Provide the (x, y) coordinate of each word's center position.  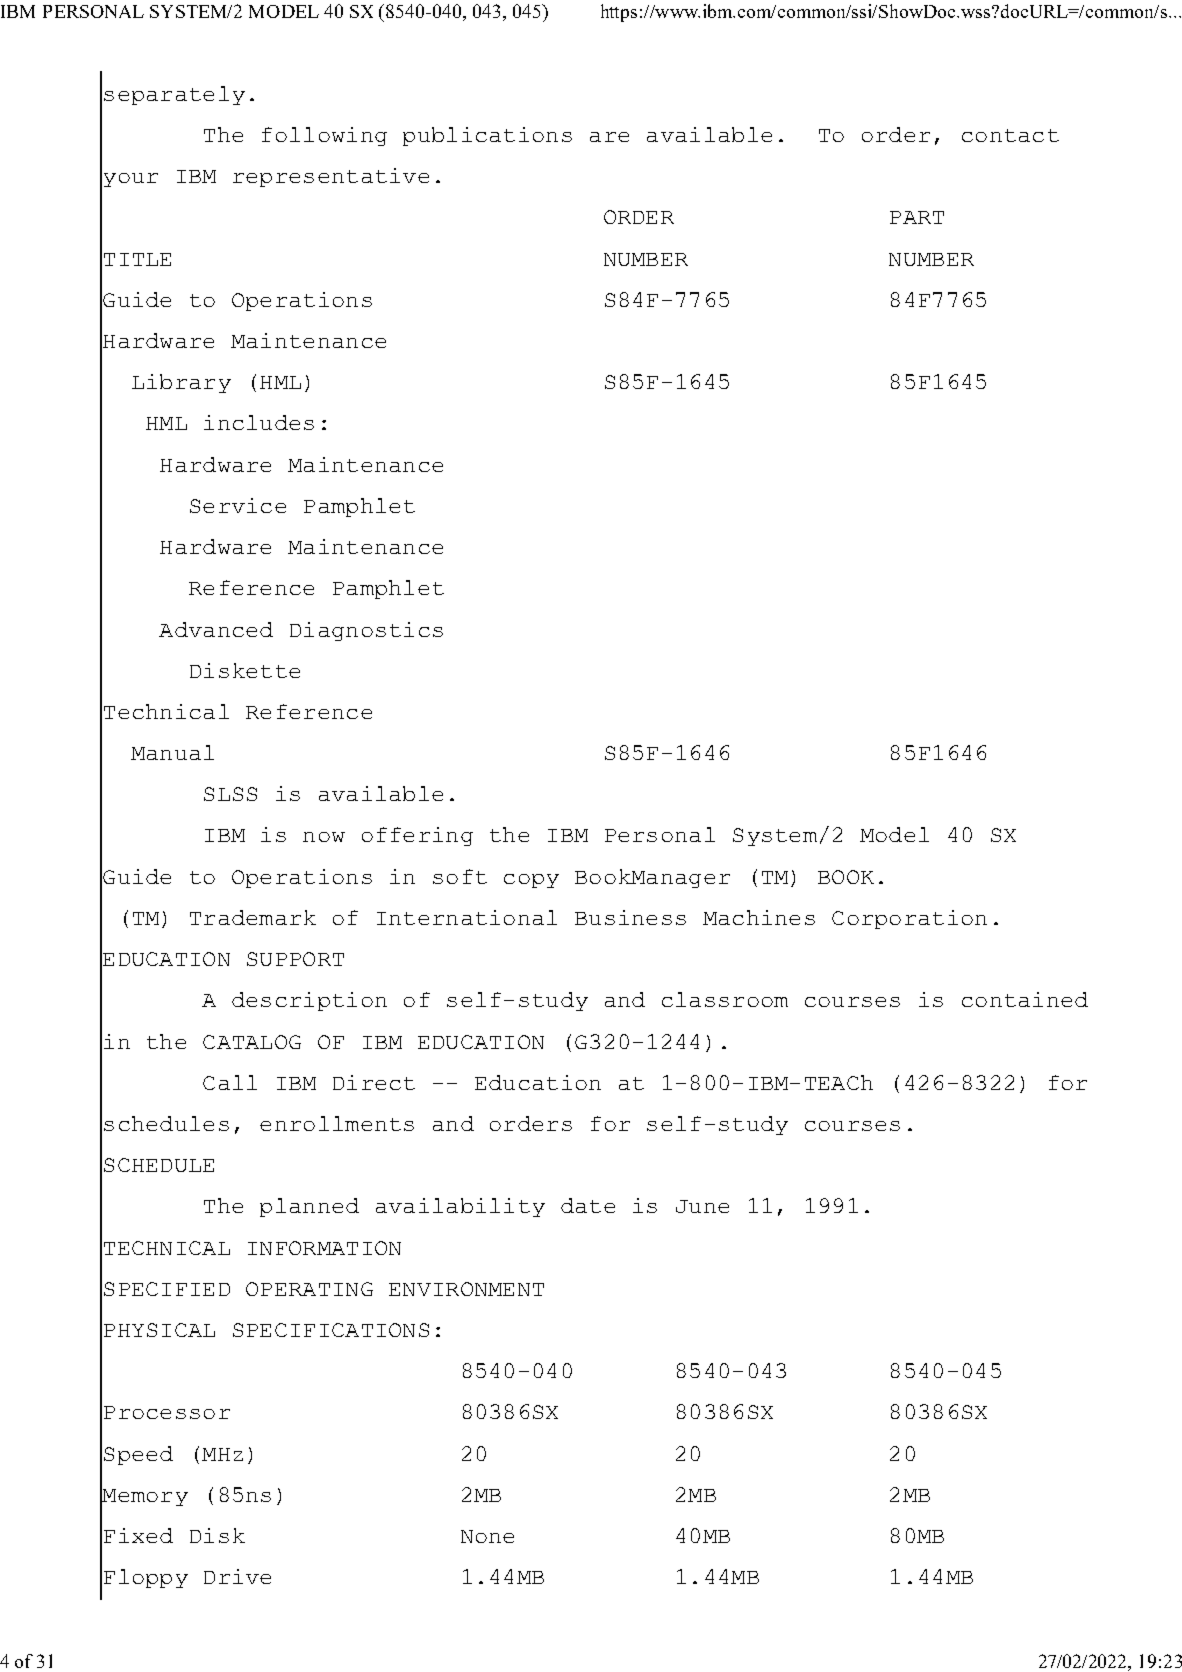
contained (1025, 999)
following (324, 136)
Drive (237, 1576)
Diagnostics (366, 631)
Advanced (216, 629)
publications (487, 136)
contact (1010, 135)
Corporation (909, 919)
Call (230, 1082)
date (588, 1205)
